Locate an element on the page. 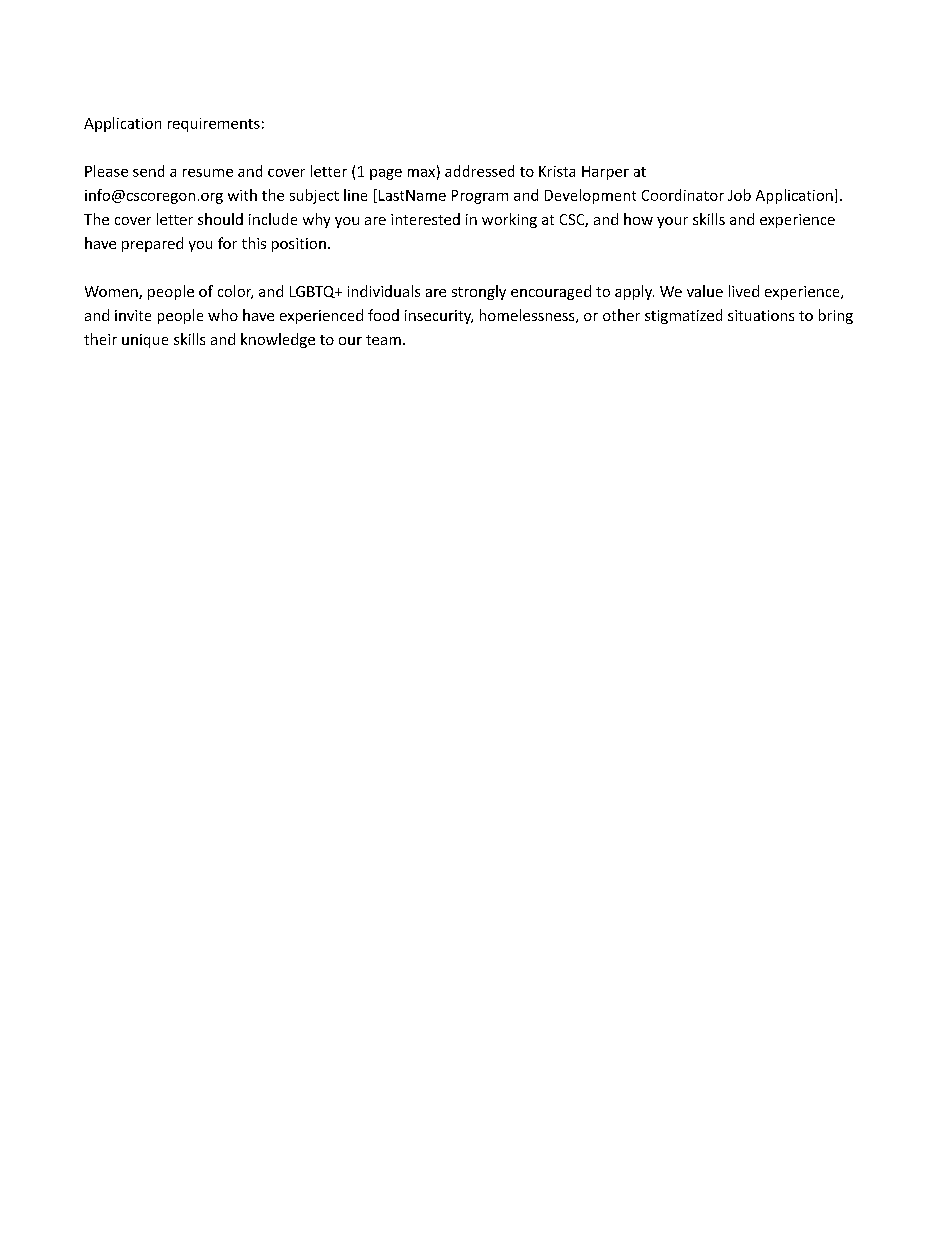  requirements is located at coordinates (214, 125).
